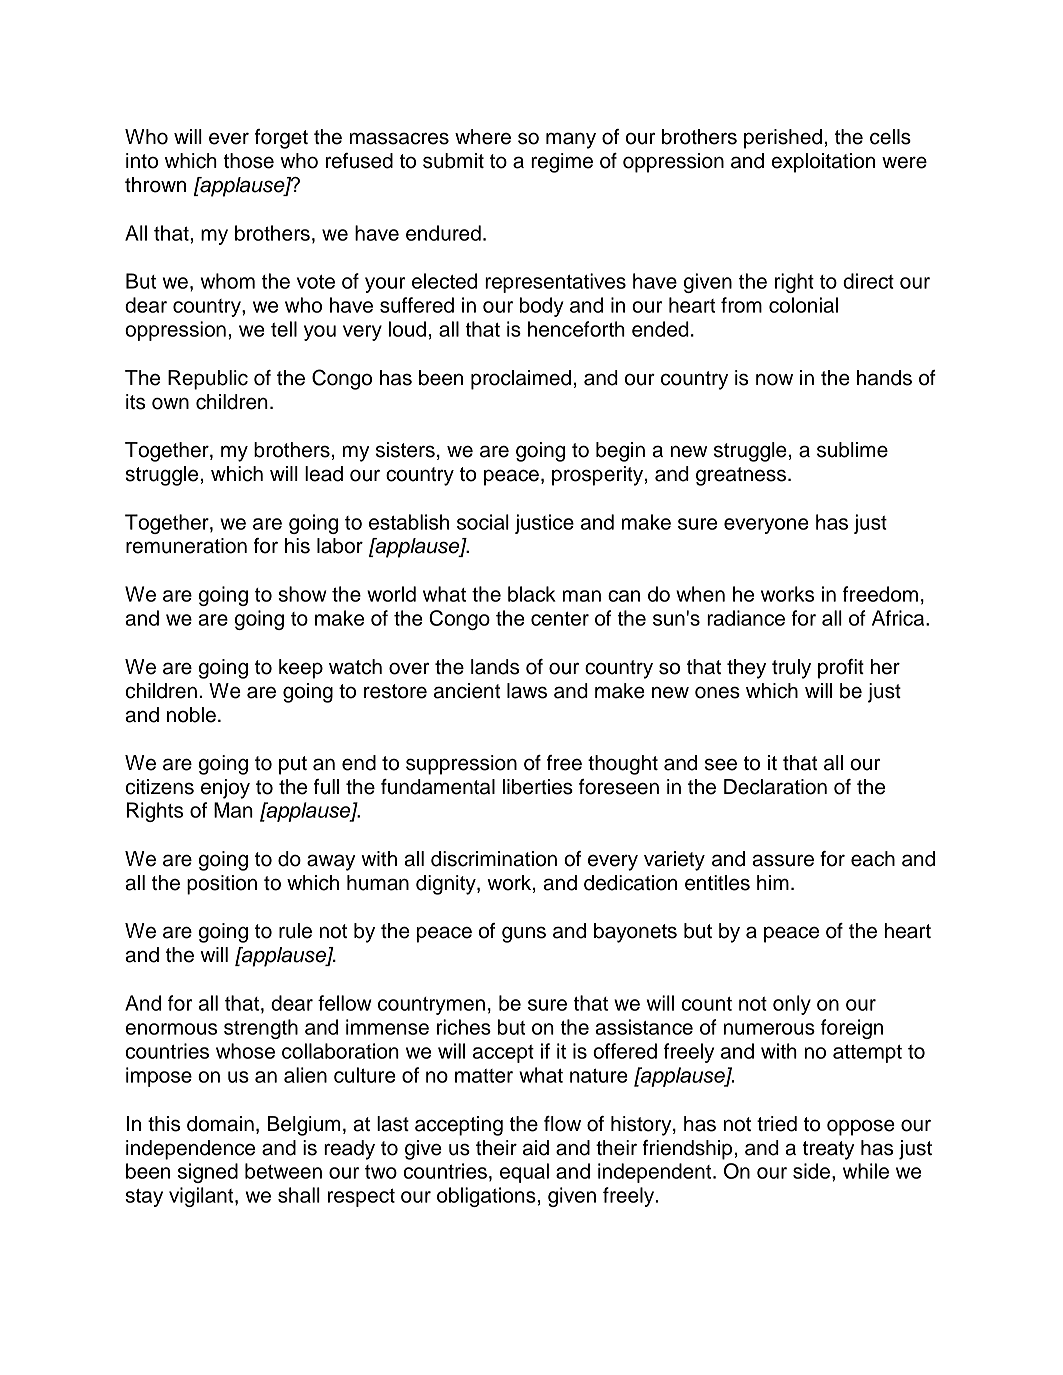  Describe the element at coordinates (775, 787) in the image. I see `Declaration` at that location.
